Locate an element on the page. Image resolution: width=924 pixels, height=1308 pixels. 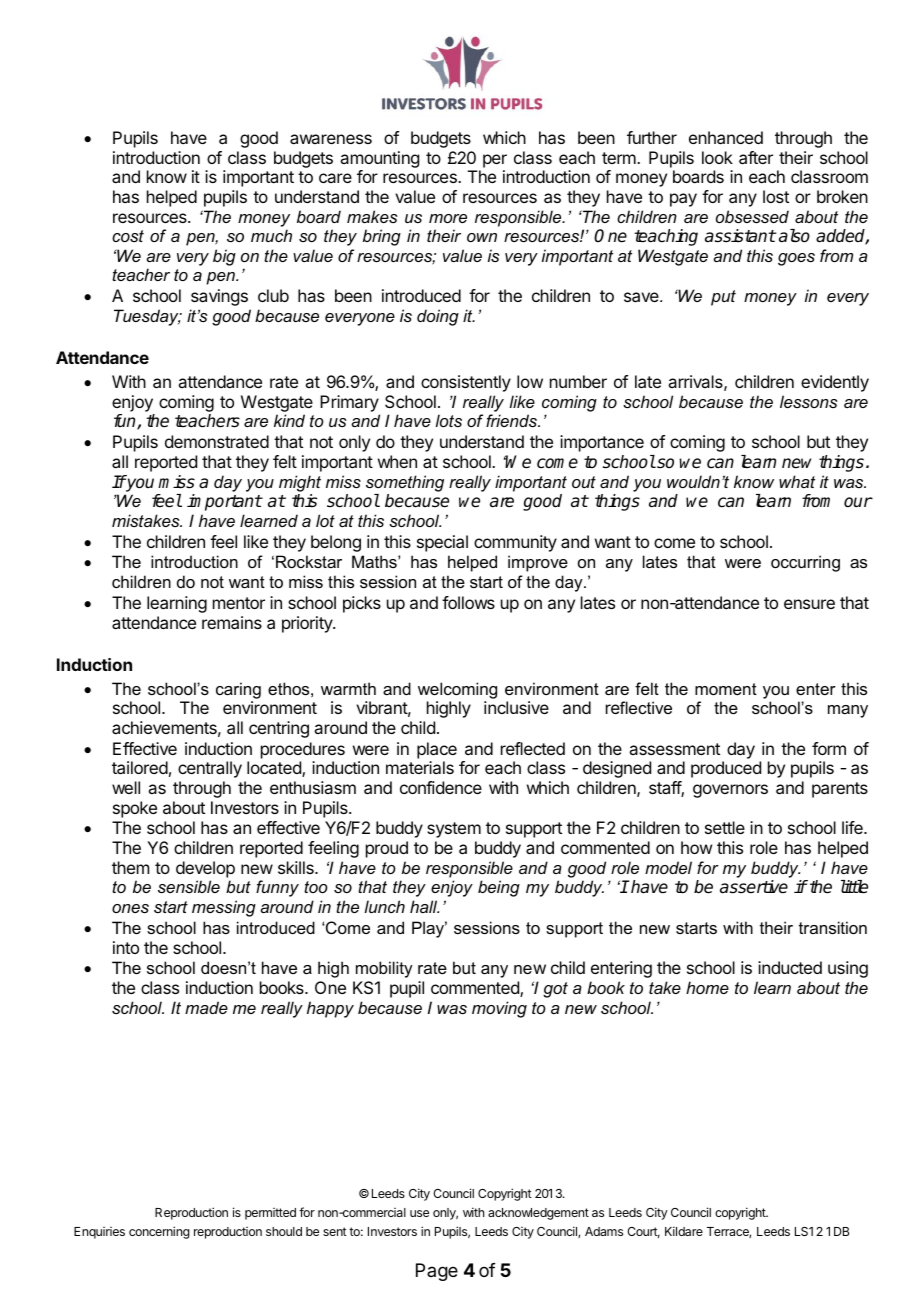
cost is located at coordinates (128, 236).
